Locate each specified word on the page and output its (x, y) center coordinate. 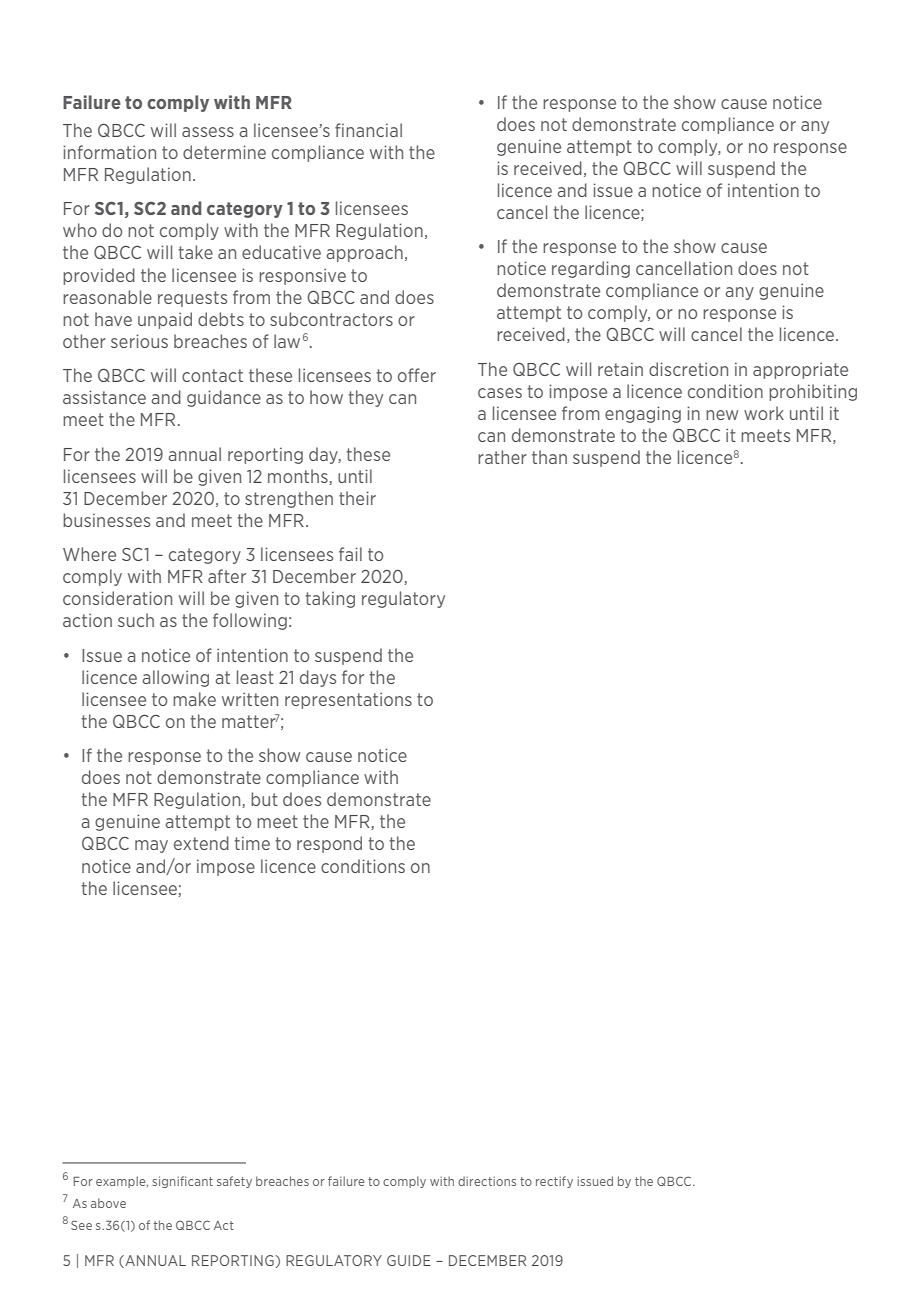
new (722, 415)
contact (212, 375)
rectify (554, 1182)
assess (208, 132)
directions (487, 1181)
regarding (591, 269)
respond (329, 844)
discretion (688, 369)
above (108, 1203)
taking (330, 599)
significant (182, 1182)
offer (417, 375)
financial (368, 130)
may (151, 846)
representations (348, 700)
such (136, 620)
